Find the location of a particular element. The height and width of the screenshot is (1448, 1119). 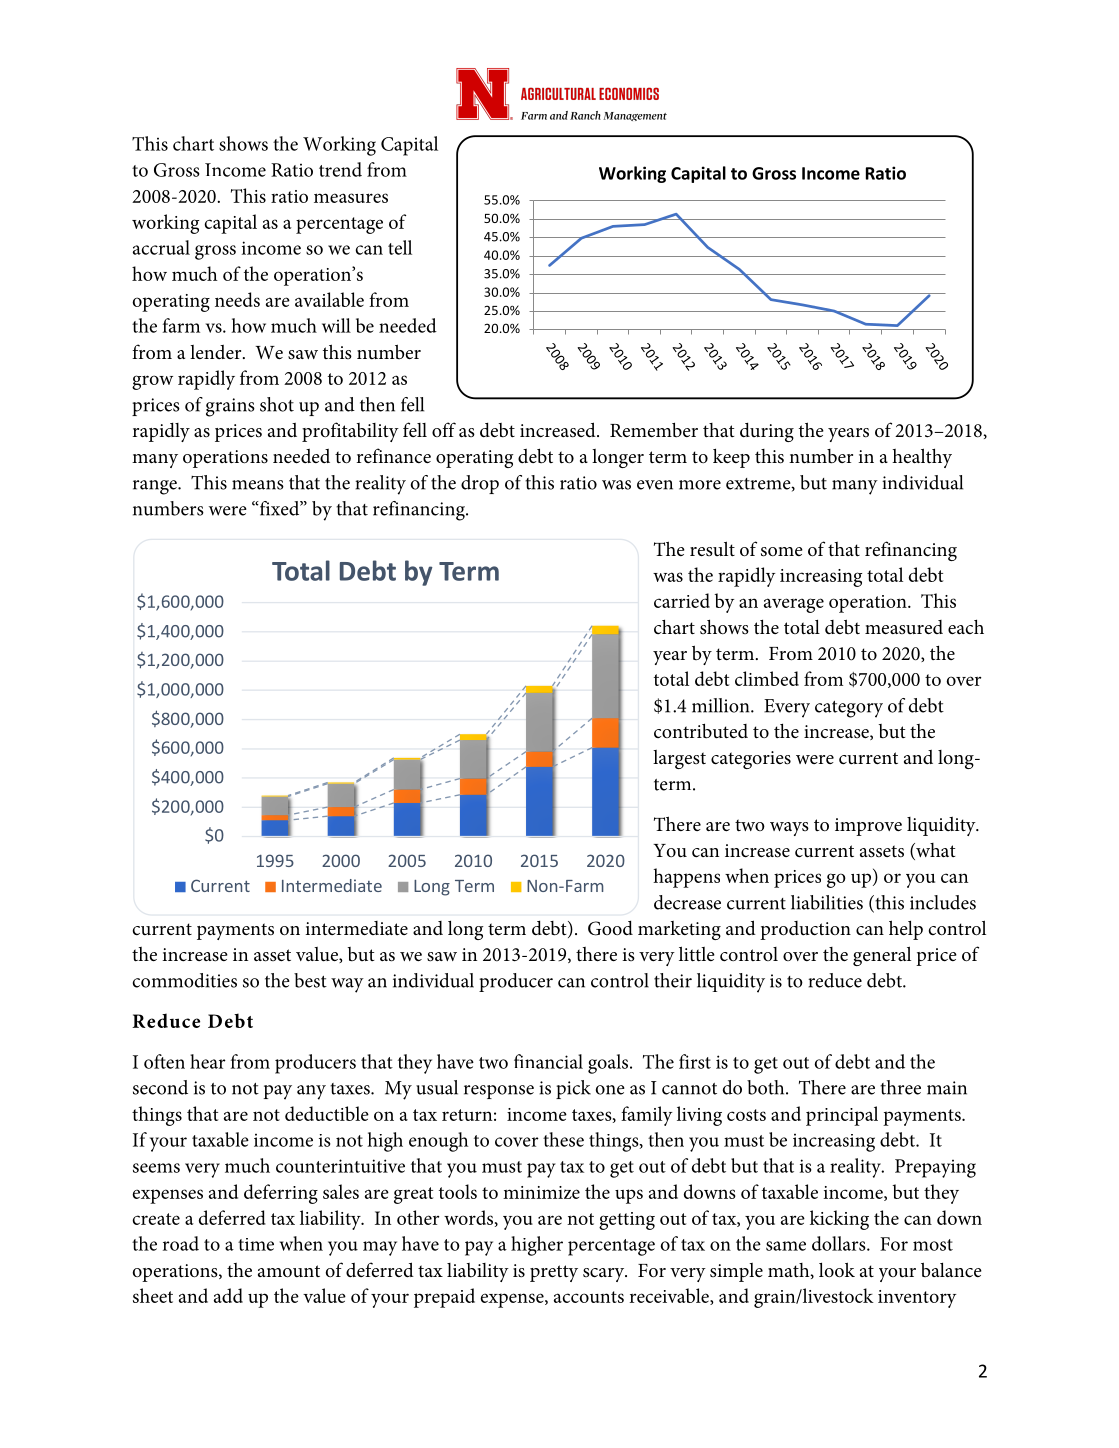

tell is located at coordinates (400, 247).
